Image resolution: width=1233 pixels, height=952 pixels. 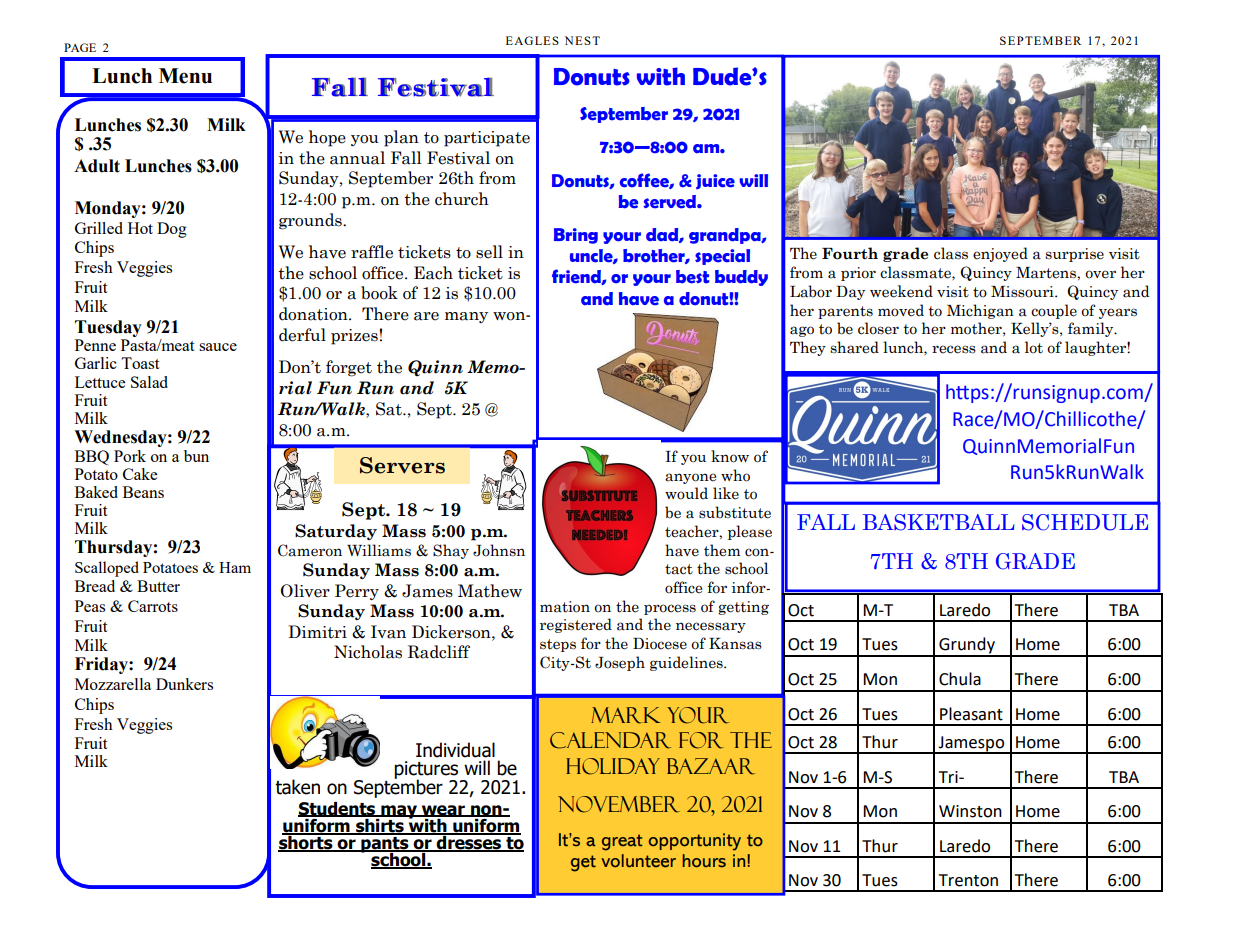 I want to click on Menu, so click(x=185, y=76).
